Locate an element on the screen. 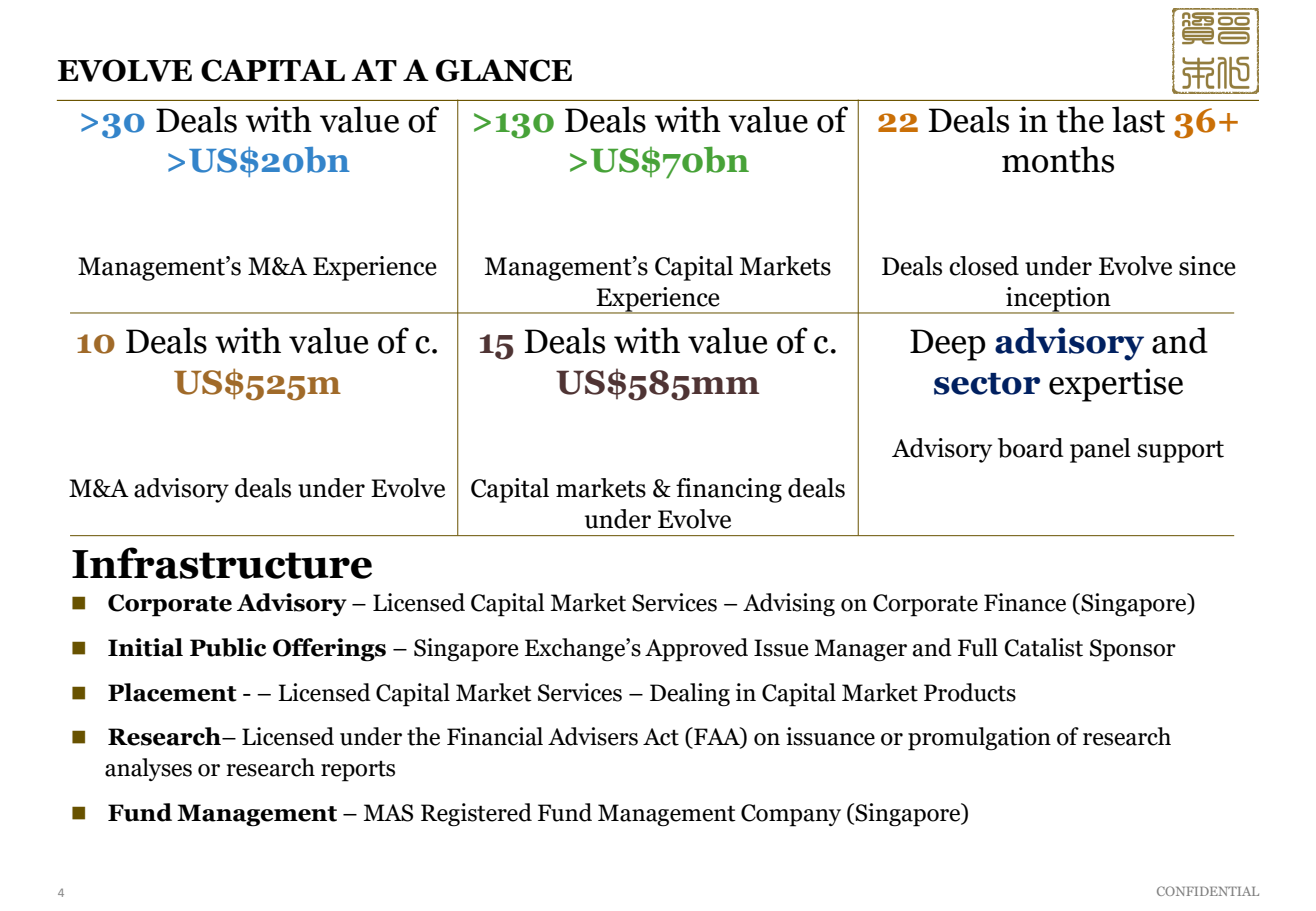 The height and width of the screenshot is (911, 1316). last is located at coordinates (1138, 119).
